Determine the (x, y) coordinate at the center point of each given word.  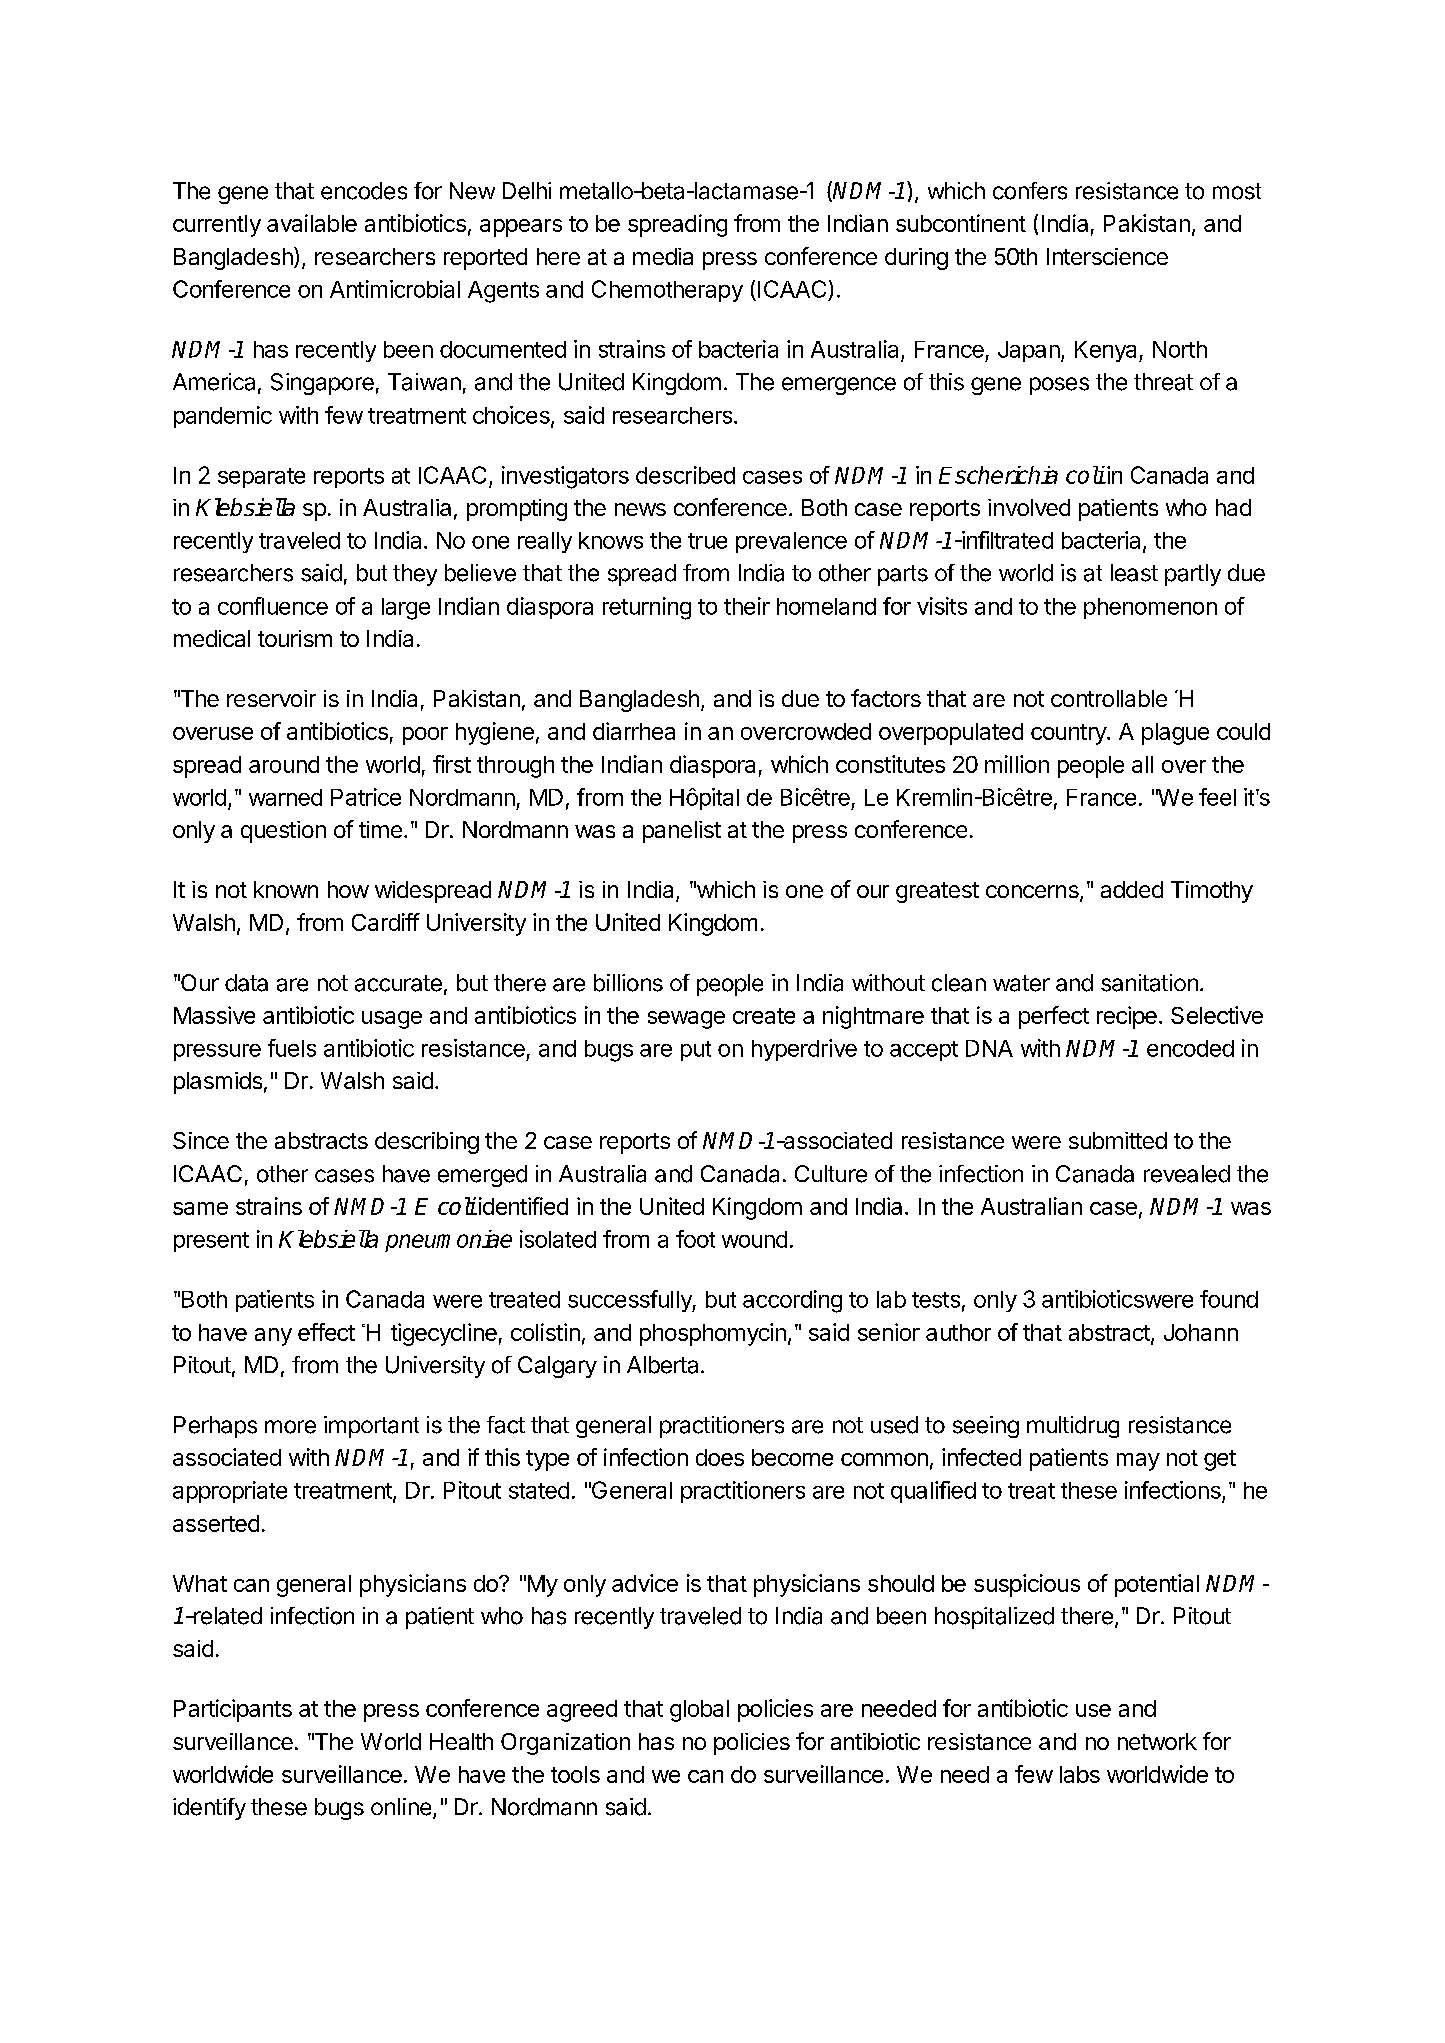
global (699, 1711)
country (1069, 734)
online (401, 1807)
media (663, 256)
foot (695, 1239)
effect (326, 1332)
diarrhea (634, 731)
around (284, 764)
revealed (1187, 1174)
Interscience (1107, 256)
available (312, 223)
